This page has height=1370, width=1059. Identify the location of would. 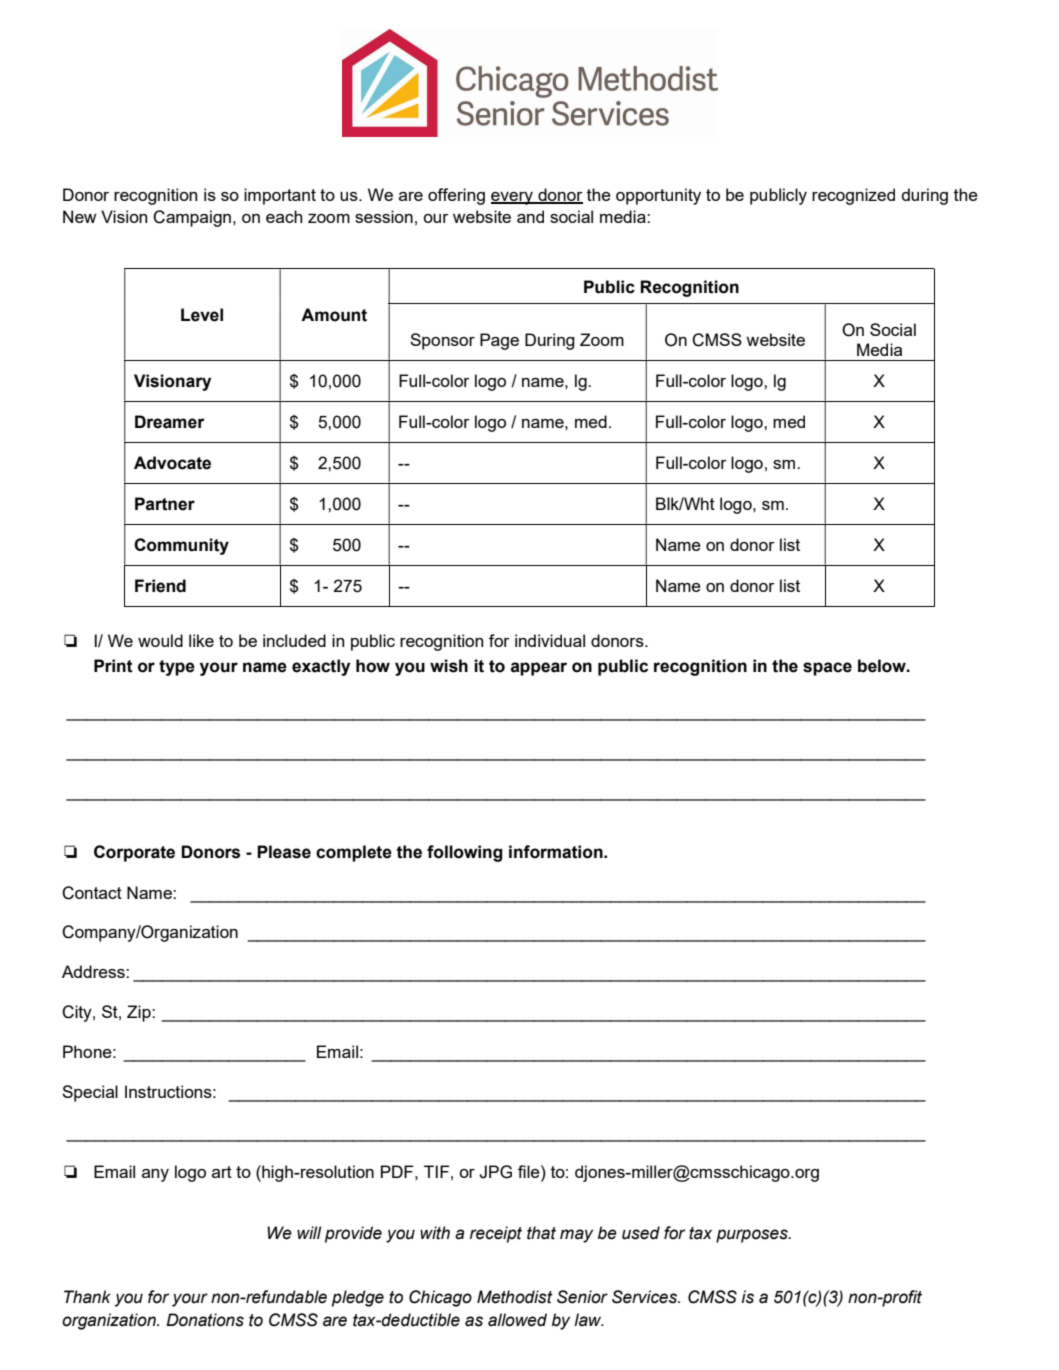
(160, 640).
